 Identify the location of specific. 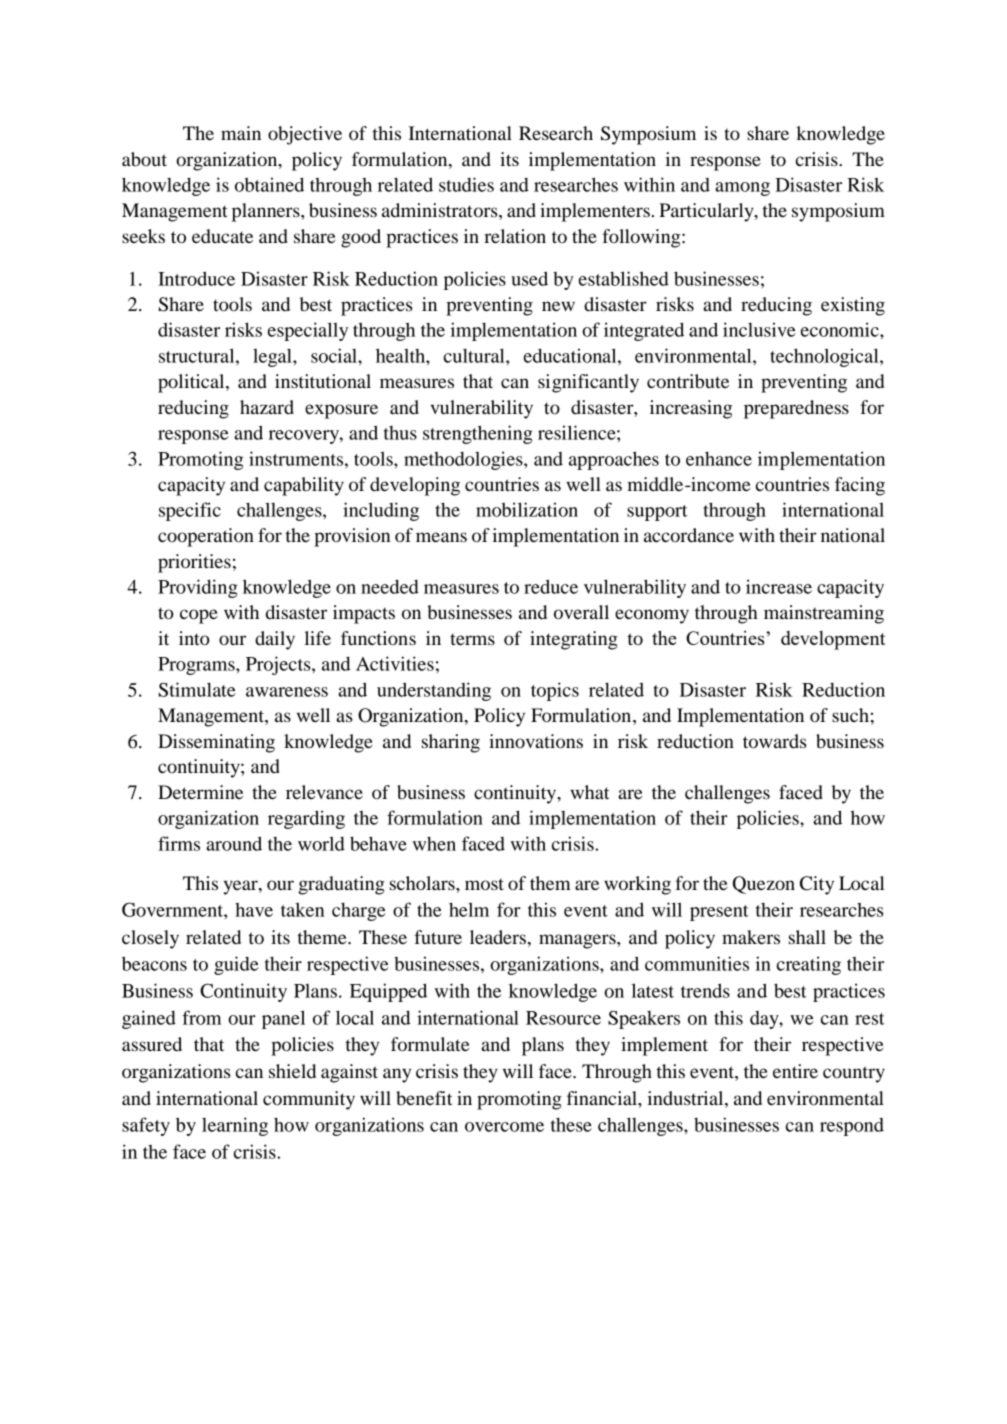
(190, 511).
